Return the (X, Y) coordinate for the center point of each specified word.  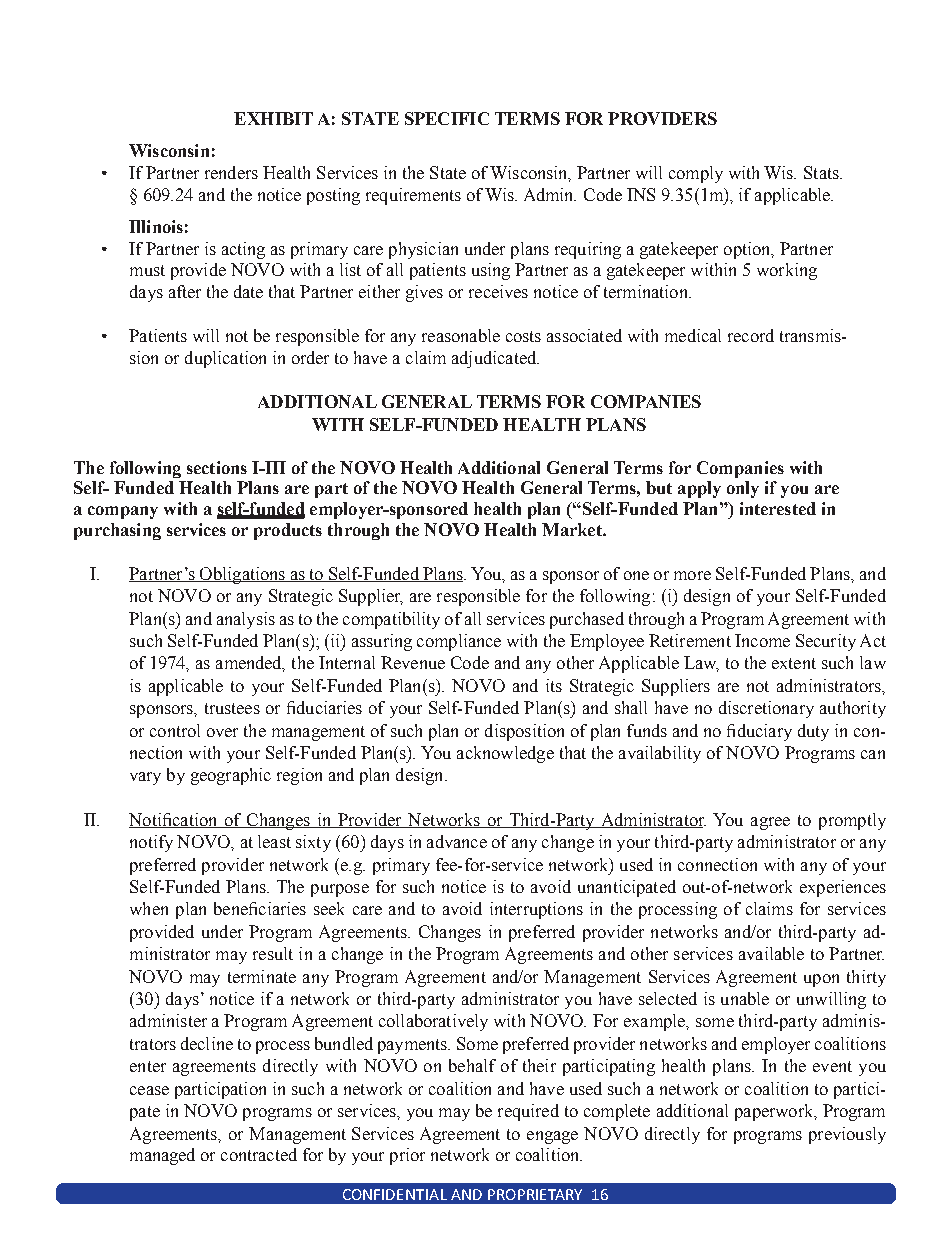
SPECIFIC (447, 118)
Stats (822, 172)
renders (231, 172)
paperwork (775, 1112)
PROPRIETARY (535, 1194)
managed (162, 1156)
